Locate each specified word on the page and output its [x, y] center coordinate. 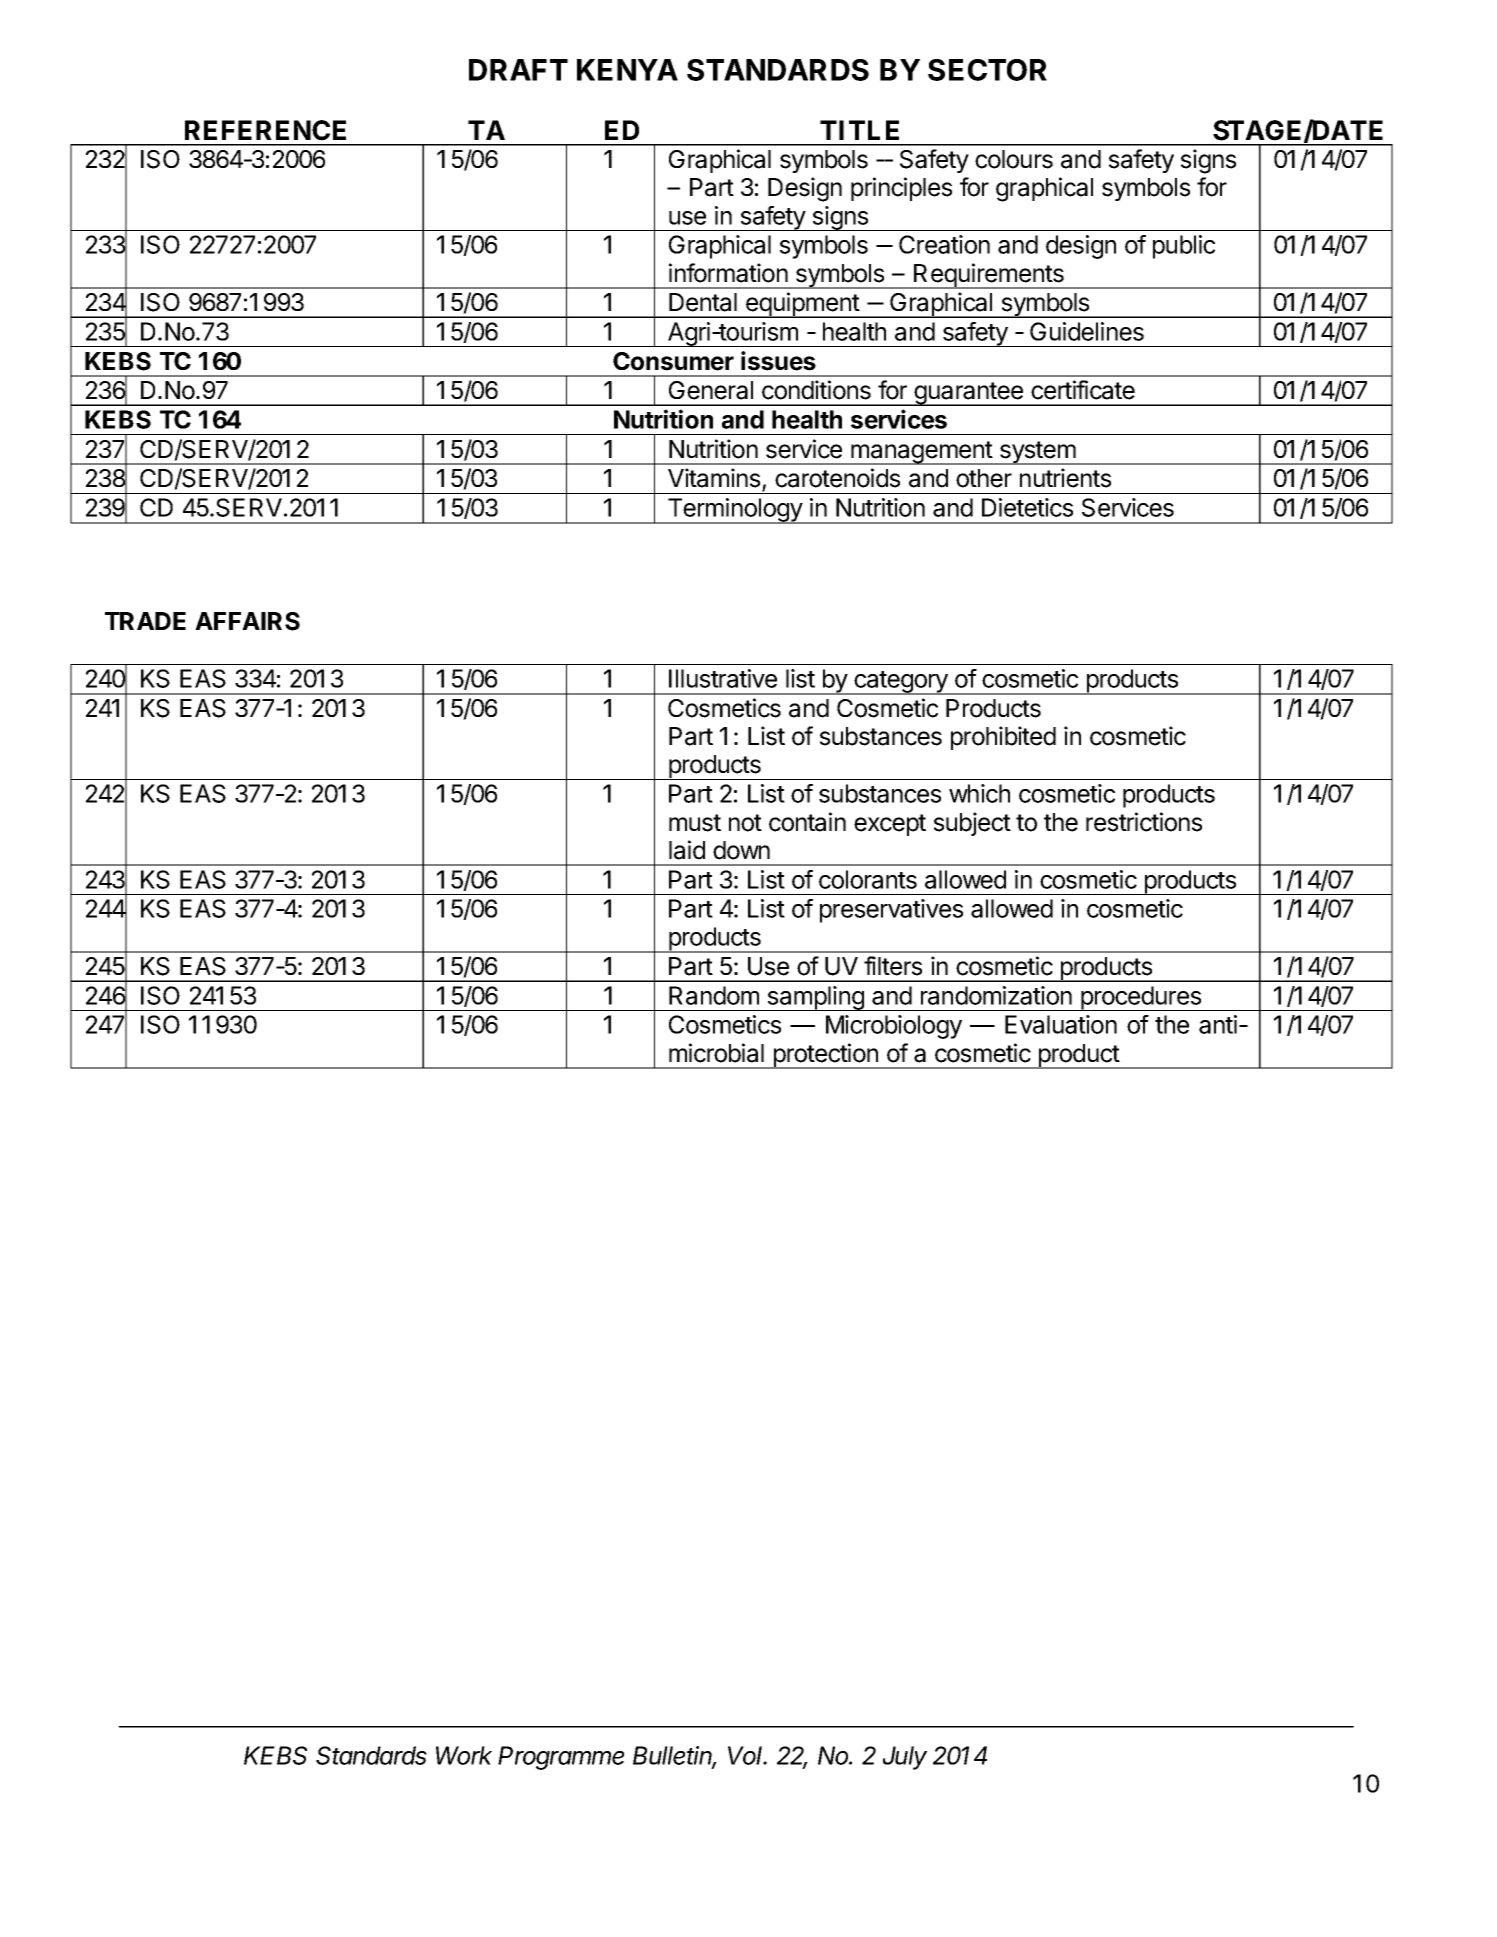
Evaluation [1061, 1024]
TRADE [145, 621]
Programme [561, 1758]
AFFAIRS [247, 621]
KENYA [627, 70]
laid [687, 850]
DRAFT [518, 70]
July [905, 1758]
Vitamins [714, 478]
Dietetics [1027, 507]
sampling [815, 998]
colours [1014, 159]
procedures [1141, 998]
